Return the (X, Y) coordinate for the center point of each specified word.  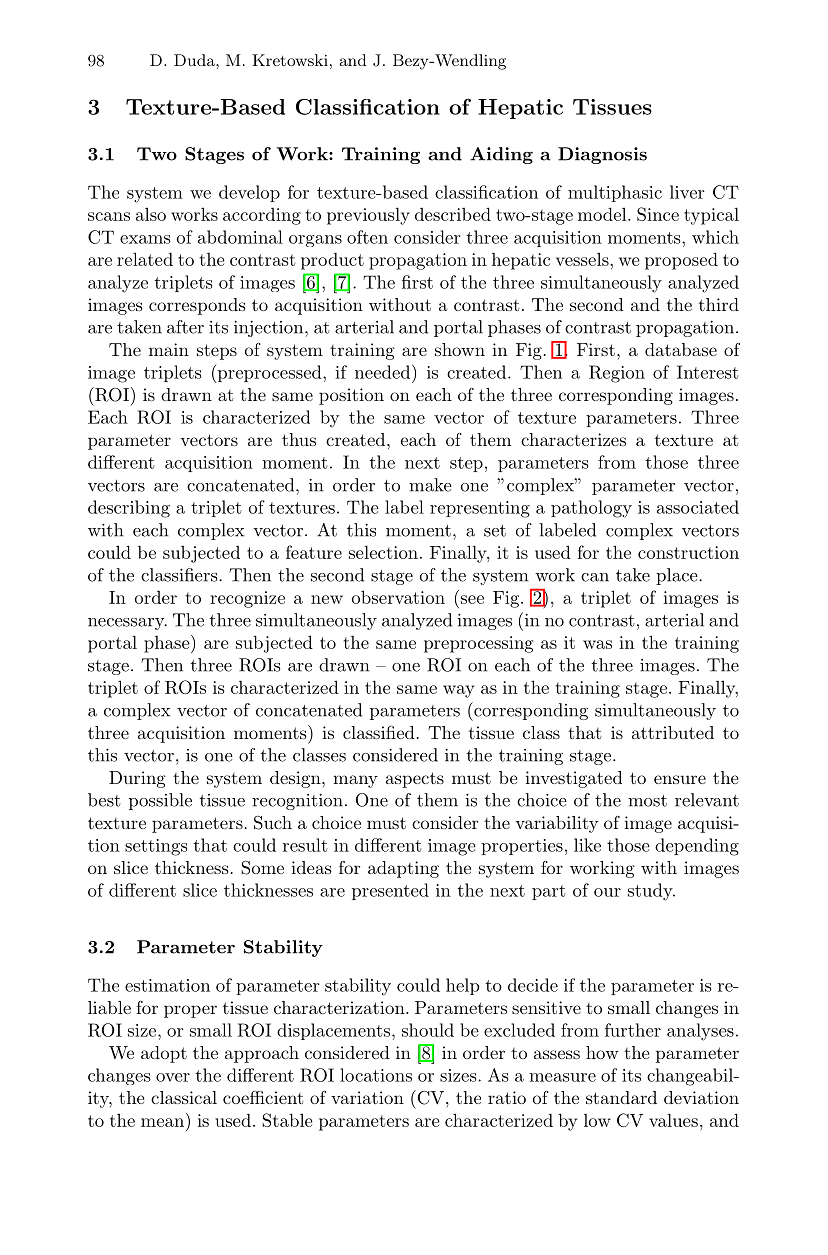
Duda (195, 60)
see (472, 599)
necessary (127, 624)
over (173, 1077)
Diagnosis (602, 155)
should (428, 1030)
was (597, 644)
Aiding (501, 155)
